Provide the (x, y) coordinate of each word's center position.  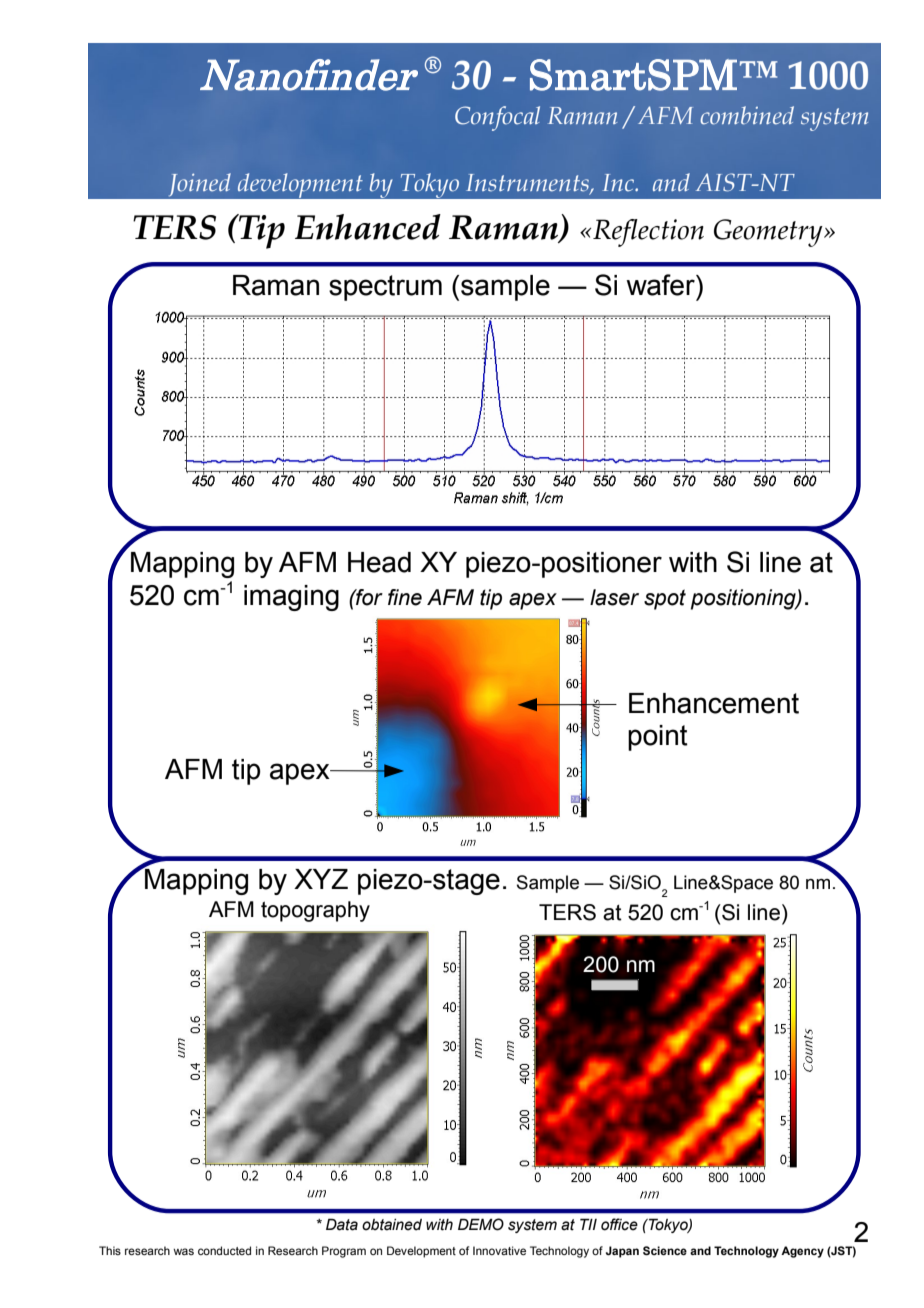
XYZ (321, 879)
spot (665, 599)
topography (315, 911)
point (658, 738)
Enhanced (368, 227)
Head (379, 562)
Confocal (497, 118)
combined (747, 115)
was (183, 1251)
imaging (291, 598)
